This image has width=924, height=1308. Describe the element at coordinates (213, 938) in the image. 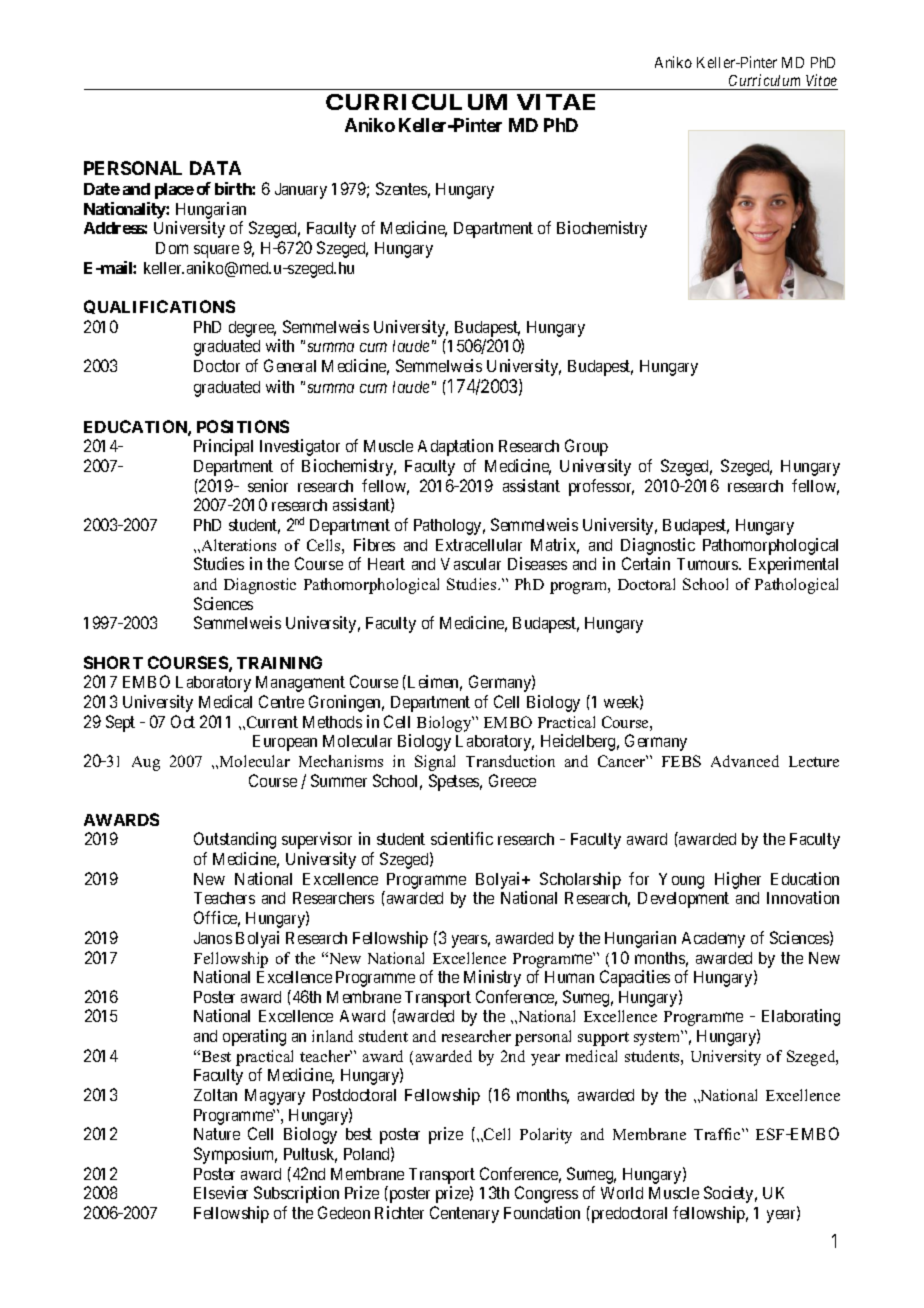

I see `Janos` at that location.
